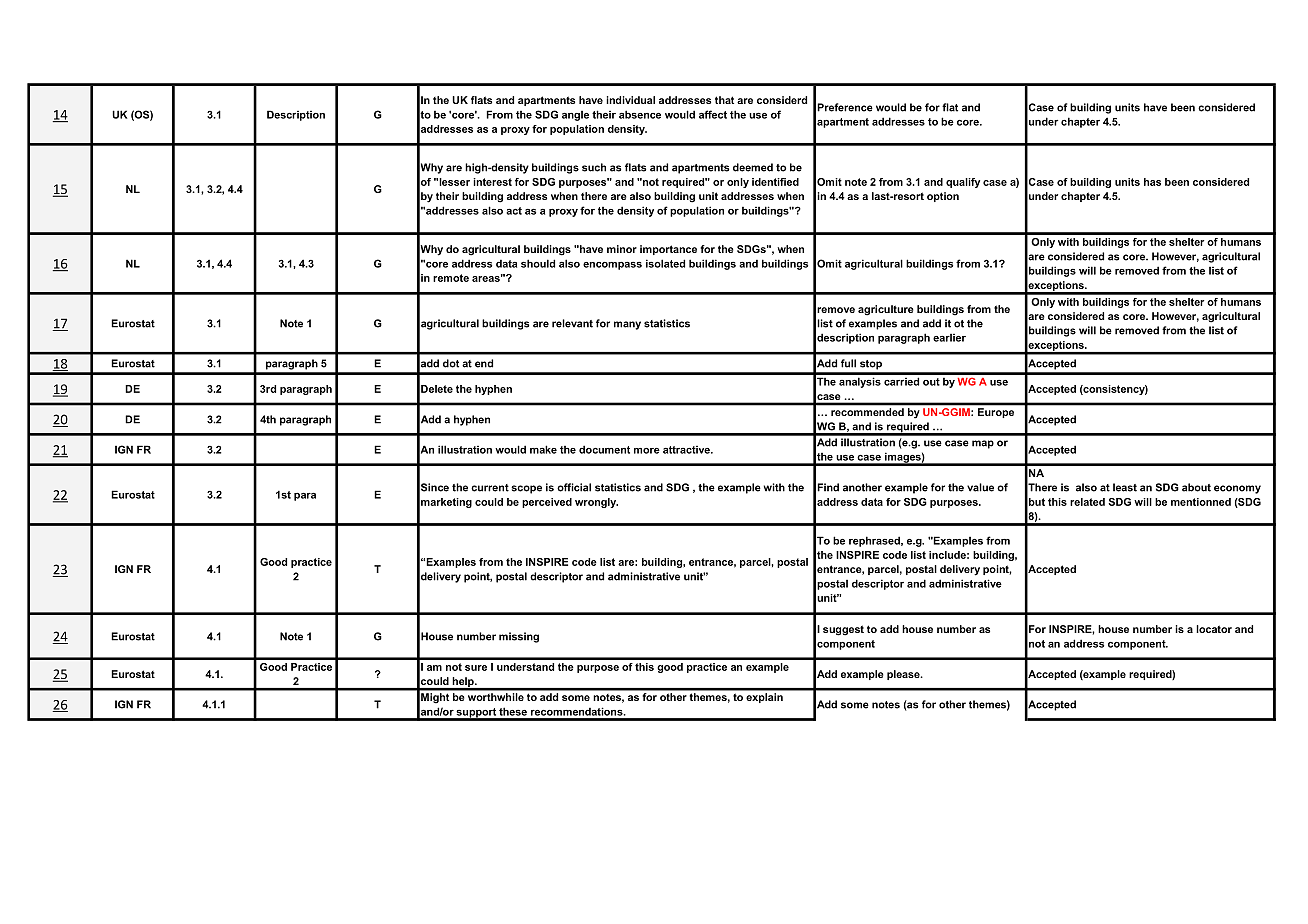 The height and width of the screenshot is (924, 1308). What do you see at coordinates (519, 637) in the screenshot?
I see `missing` at bounding box center [519, 637].
